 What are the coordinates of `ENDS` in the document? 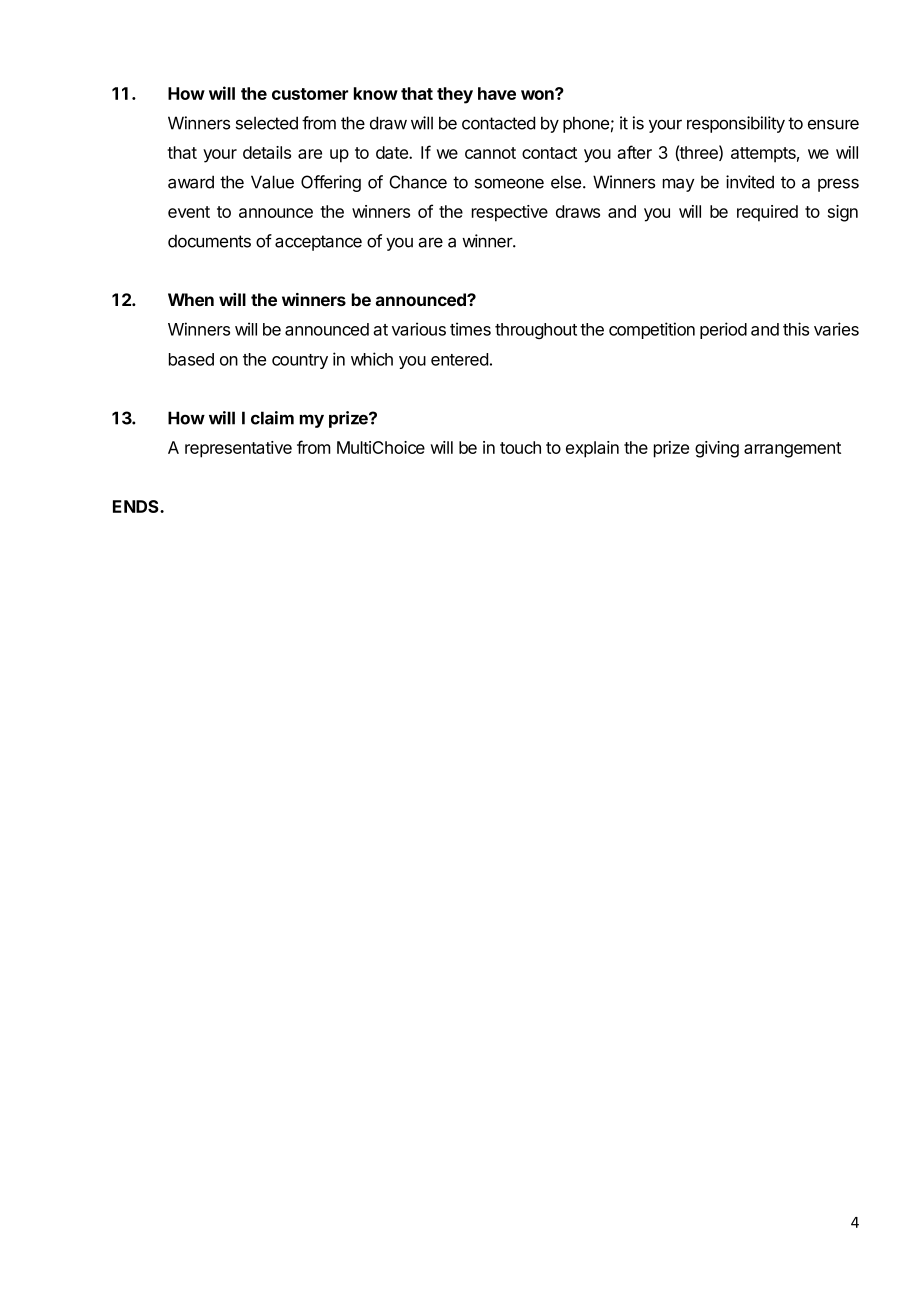 It's located at (137, 506).
